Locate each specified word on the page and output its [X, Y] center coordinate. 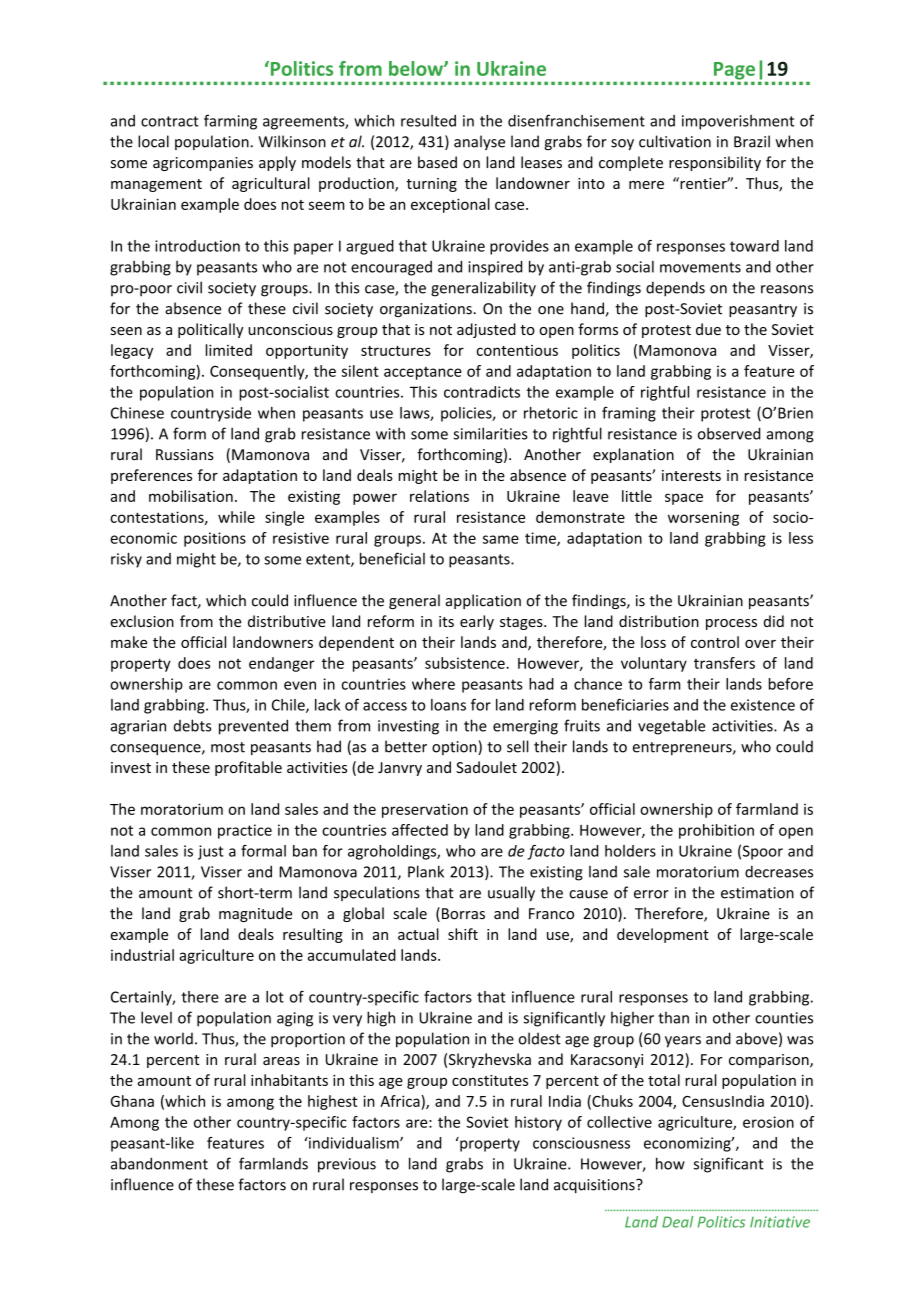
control [715, 642]
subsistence [466, 663]
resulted [428, 121]
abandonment [159, 1163]
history [538, 1123]
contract [170, 121]
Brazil [752, 141]
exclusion [142, 621]
